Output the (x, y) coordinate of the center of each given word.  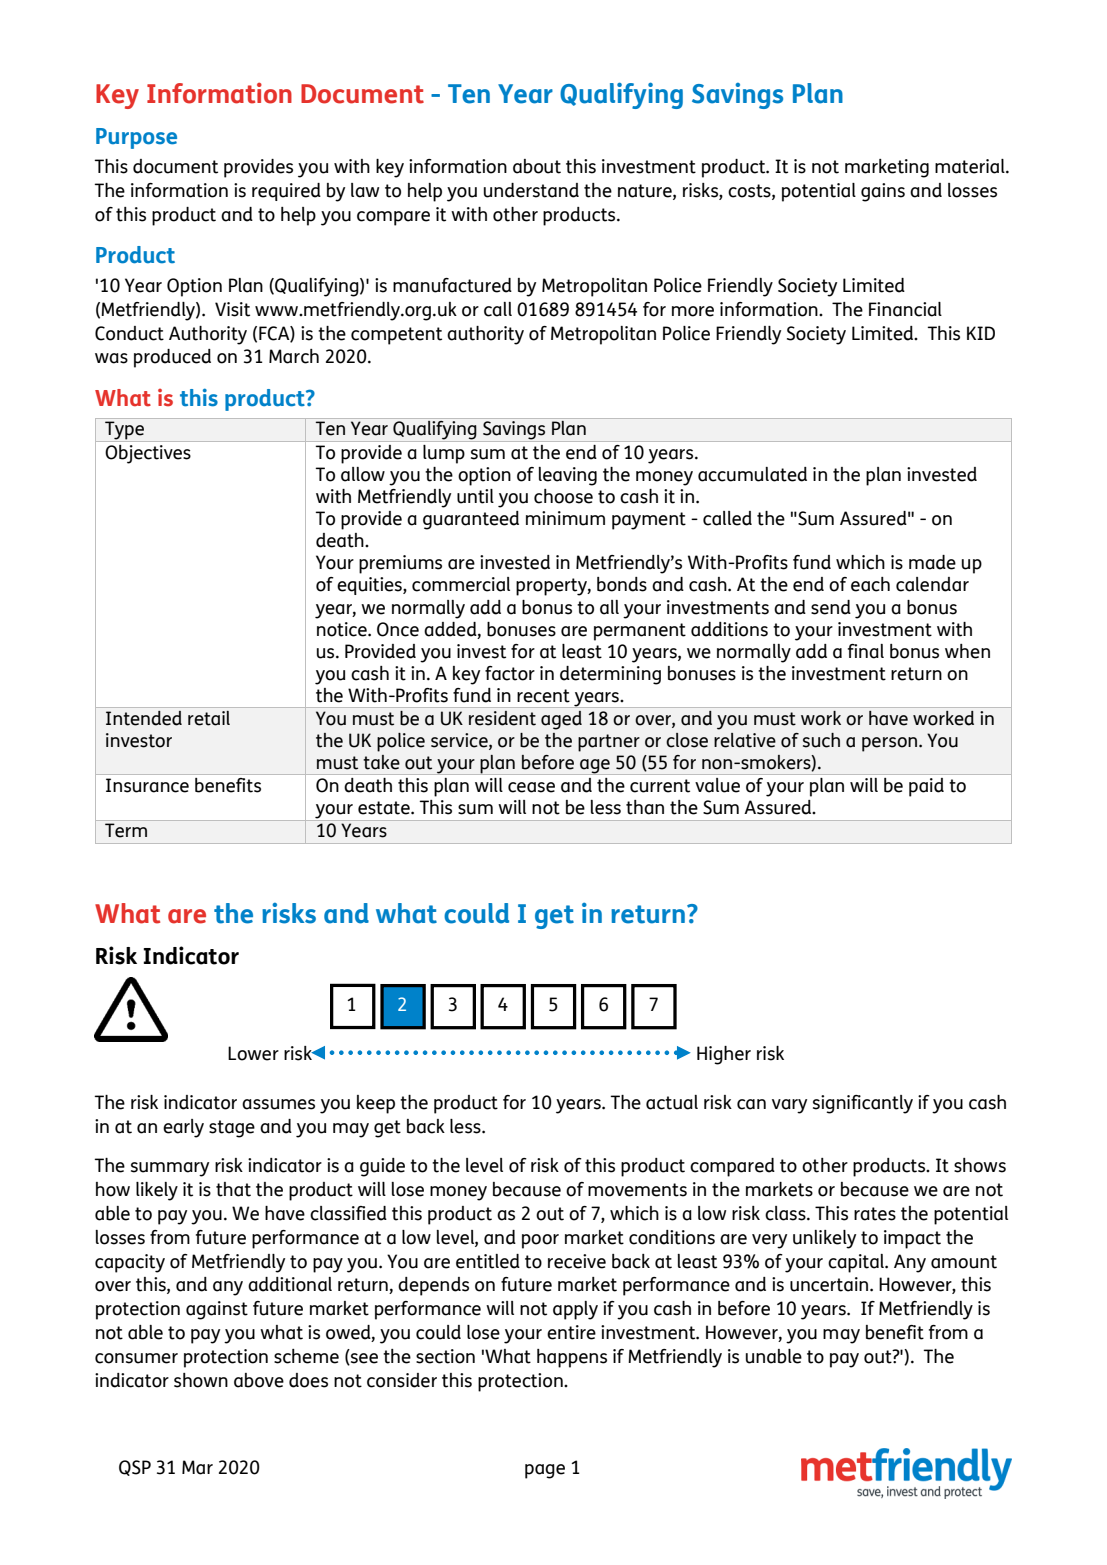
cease (531, 787)
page (545, 1471)
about (537, 166)
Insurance (147, 785)
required (286, 192)
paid (926, 787)
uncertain (830, 1284)
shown (201, 1380)
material (971, 166)
